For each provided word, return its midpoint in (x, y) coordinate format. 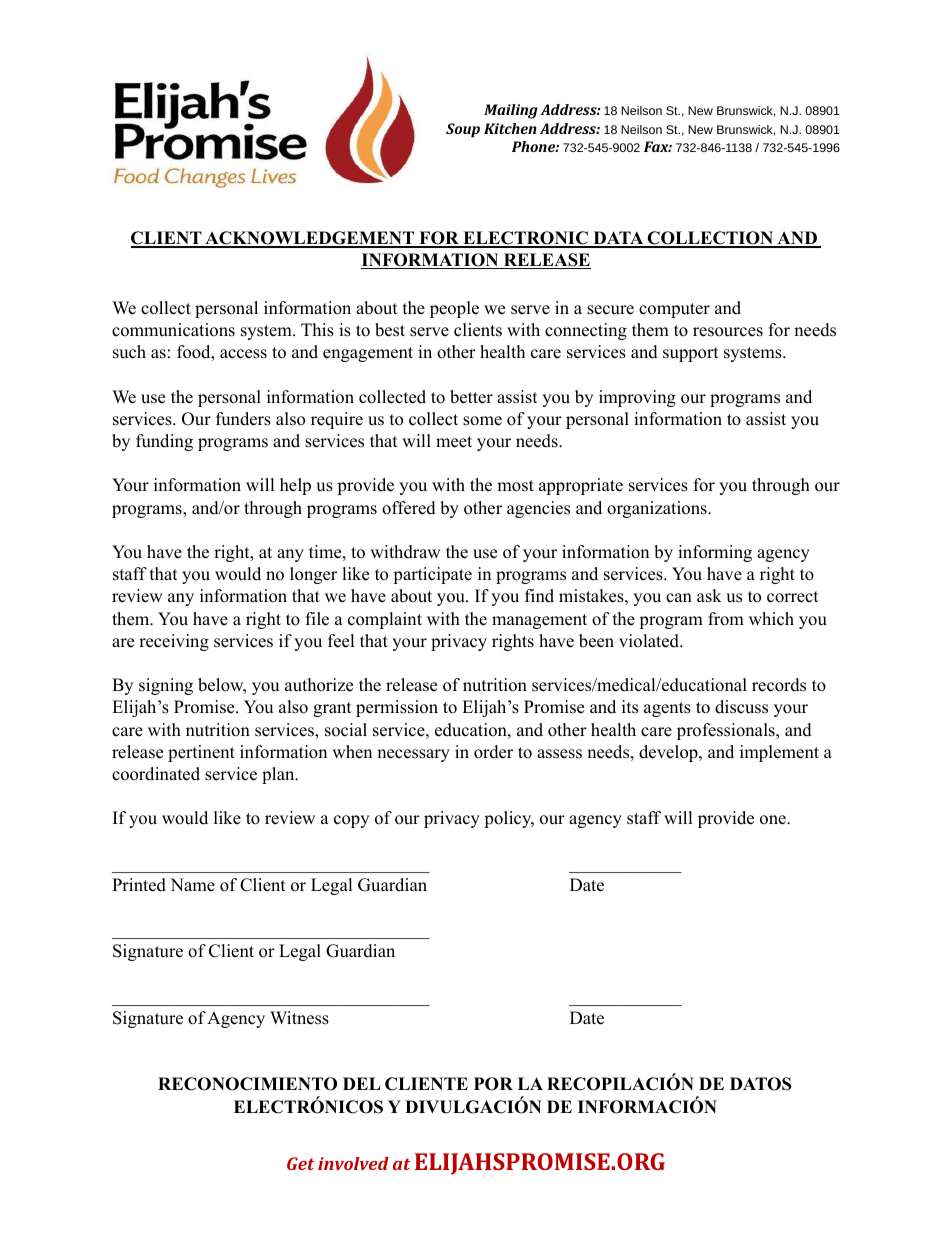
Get (300, 1163)
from (726, 619)
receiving (174, 642)
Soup (463, 130)
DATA (618, 239)
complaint (385, 620)
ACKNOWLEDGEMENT (309, 239)
